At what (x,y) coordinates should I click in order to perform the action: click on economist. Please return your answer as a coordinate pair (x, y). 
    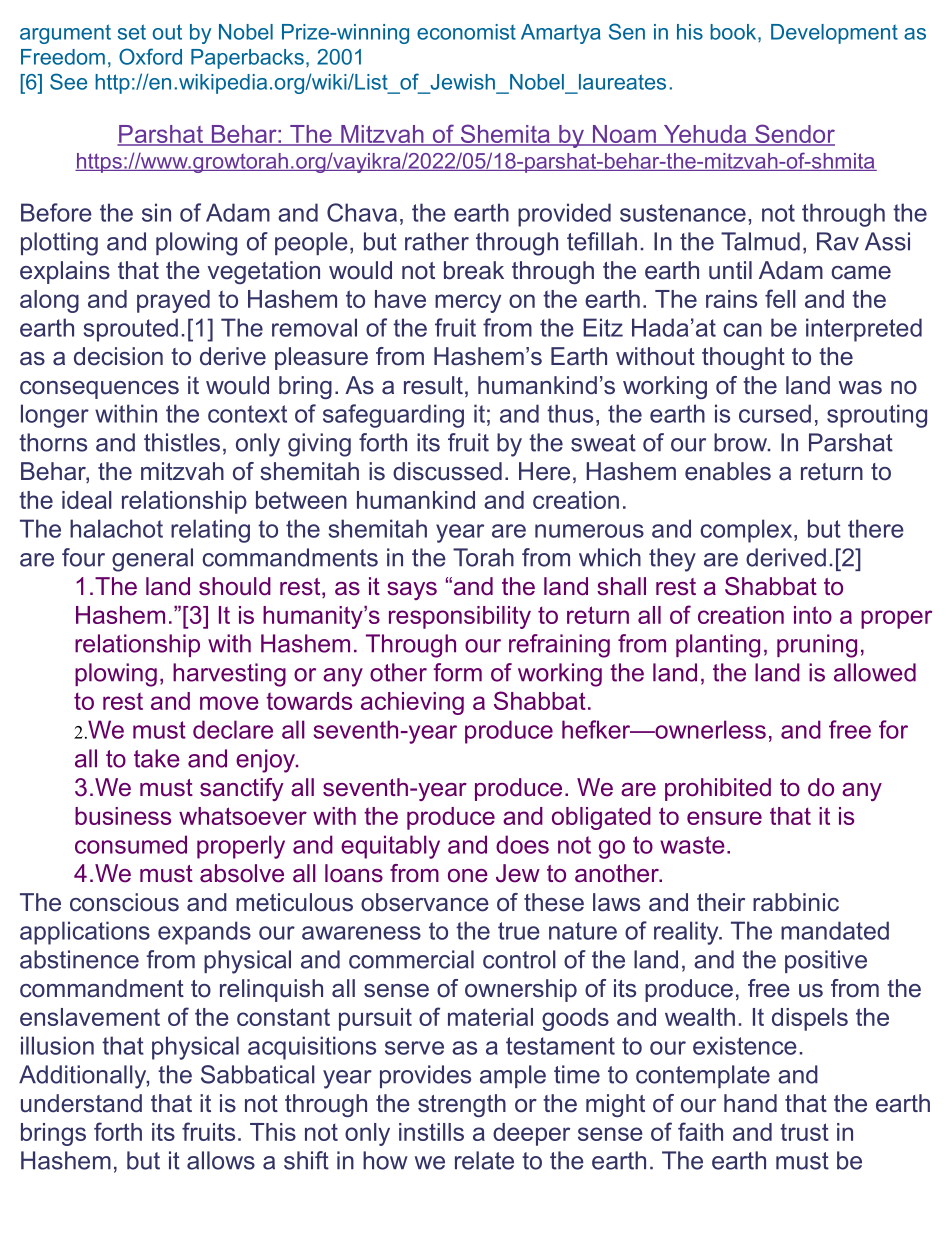
    Looking at the image, I should click on (466, 32).
